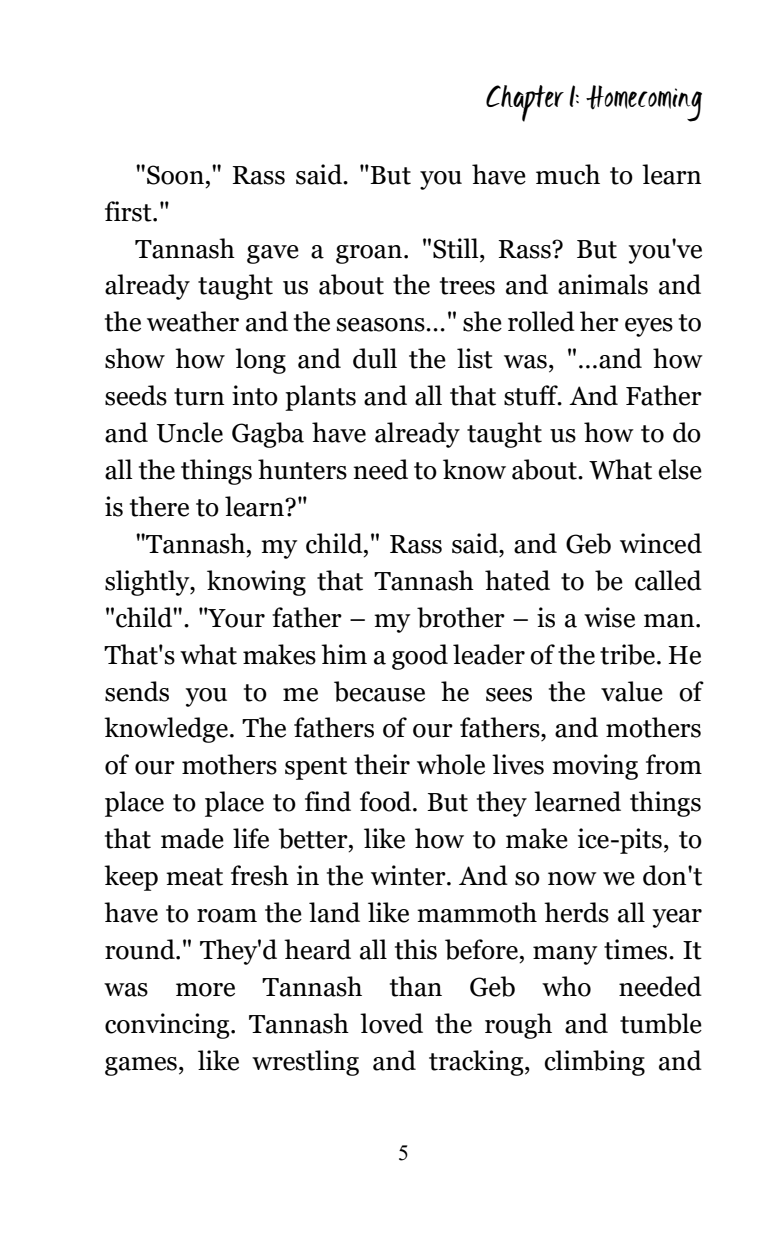  Describe the element at coordinates (525, 103) in the page. I see `Chapter` at that location.
